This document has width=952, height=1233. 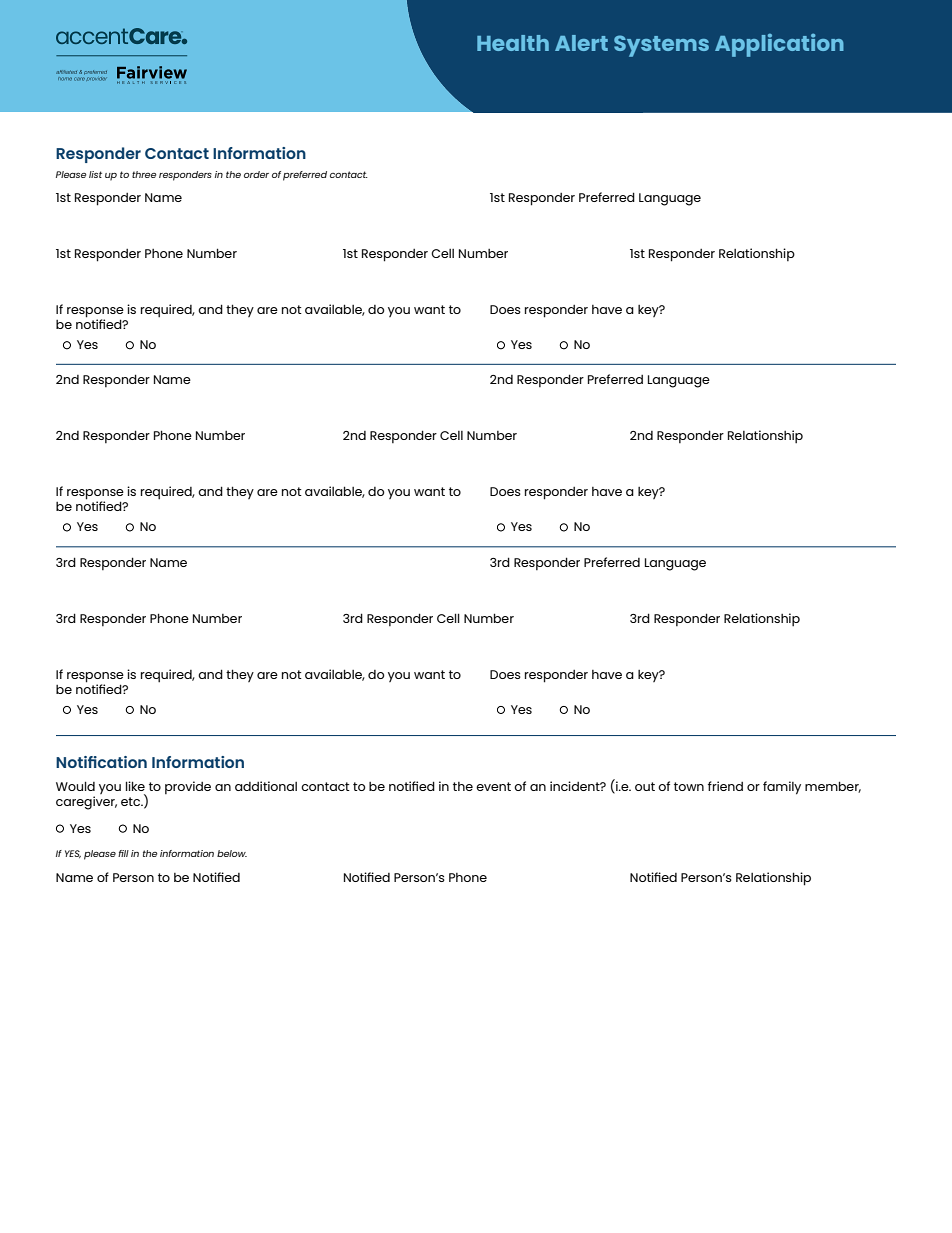 I want to click on Systems, so click(x=661, y=46).
